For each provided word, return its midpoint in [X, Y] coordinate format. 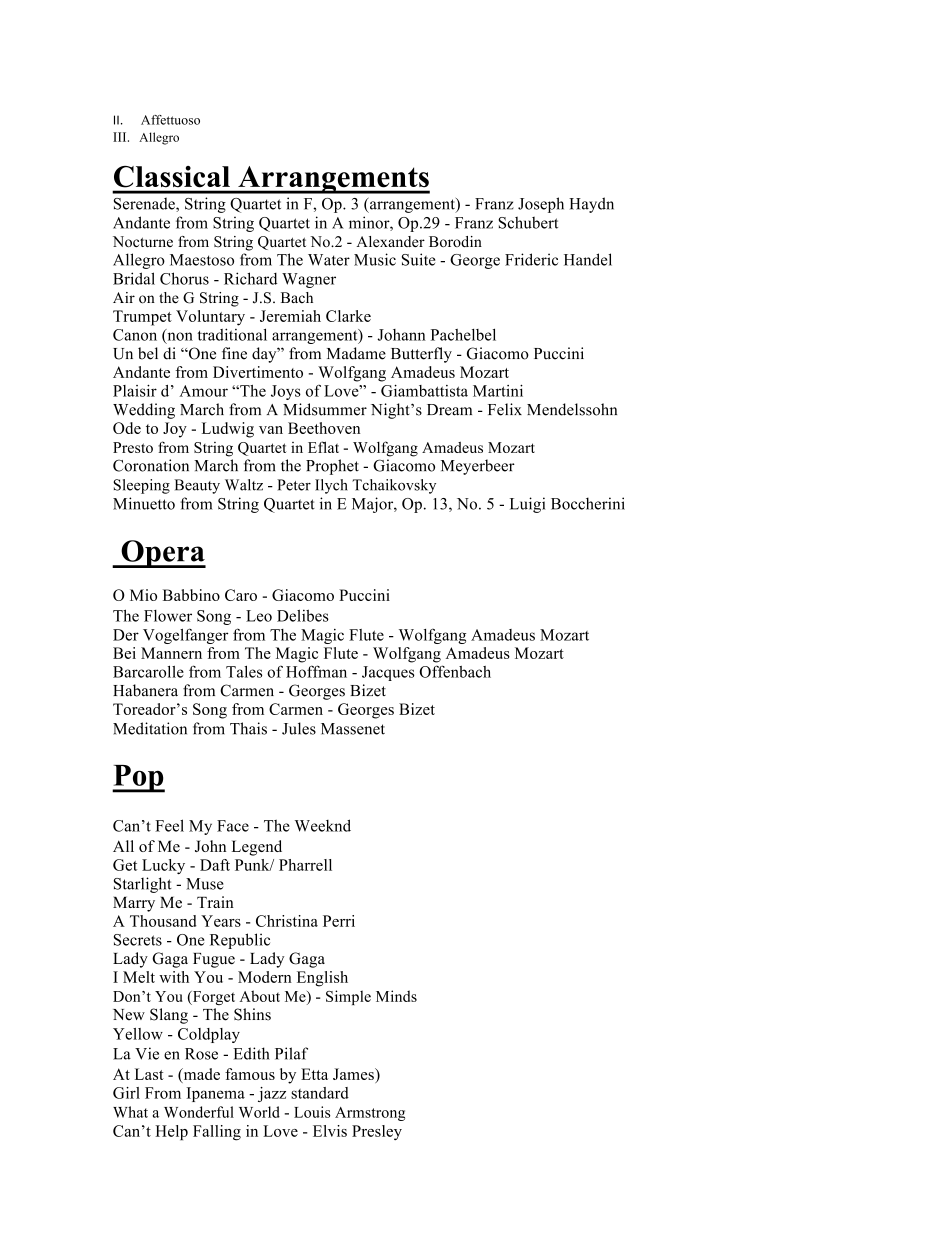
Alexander [390, 241]
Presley [377, 1132]
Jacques [388, 673]
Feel [169, 825]
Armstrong [370, 1114]
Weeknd [323, 825]
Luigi [527, 505]
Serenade [145, 204]
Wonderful [199, 1112]
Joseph [541, 205]
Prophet [332, 467]
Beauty [197, 486]
